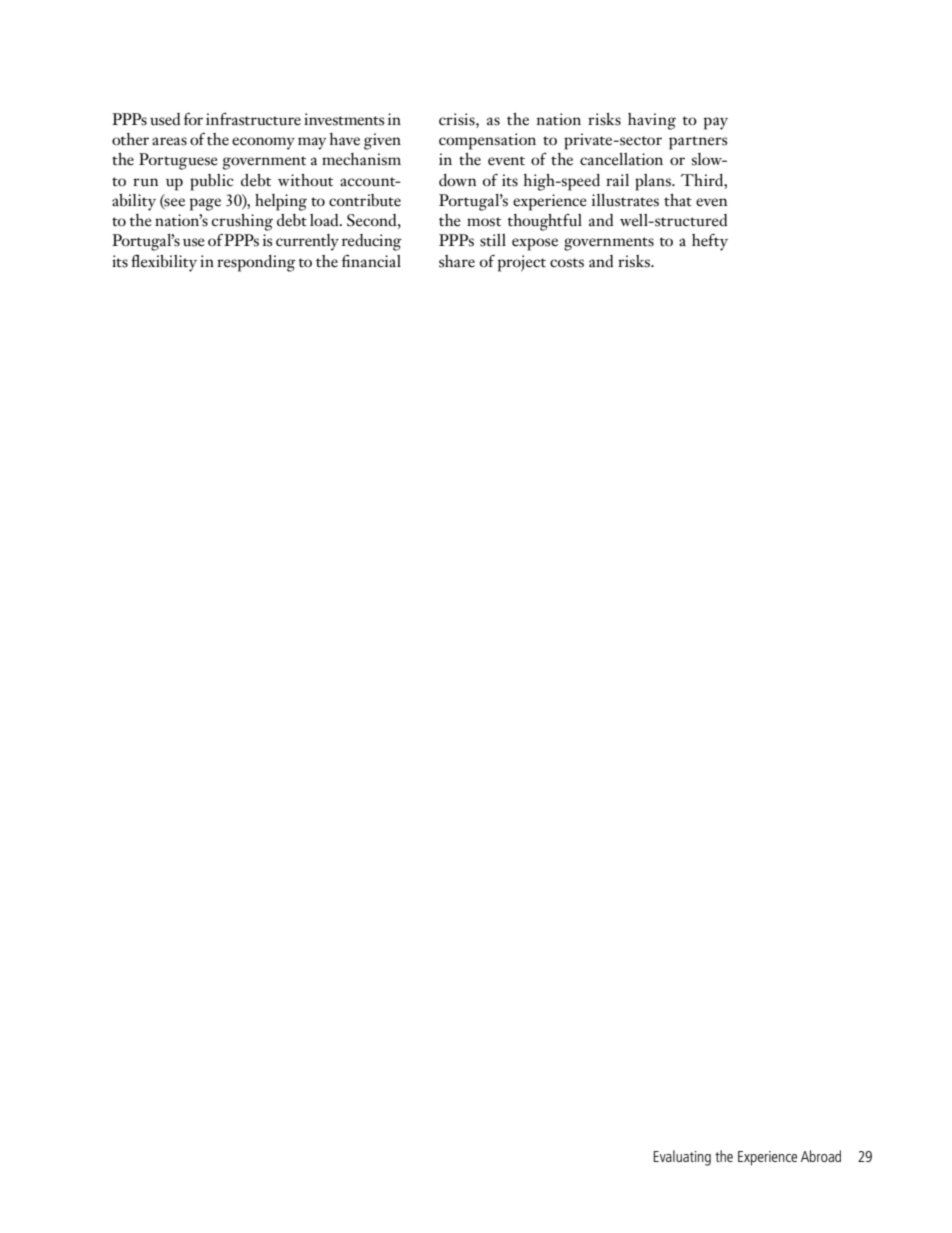 The height and width of the page is (1233, 952). I want to click on hefty, so click(710, 242).
